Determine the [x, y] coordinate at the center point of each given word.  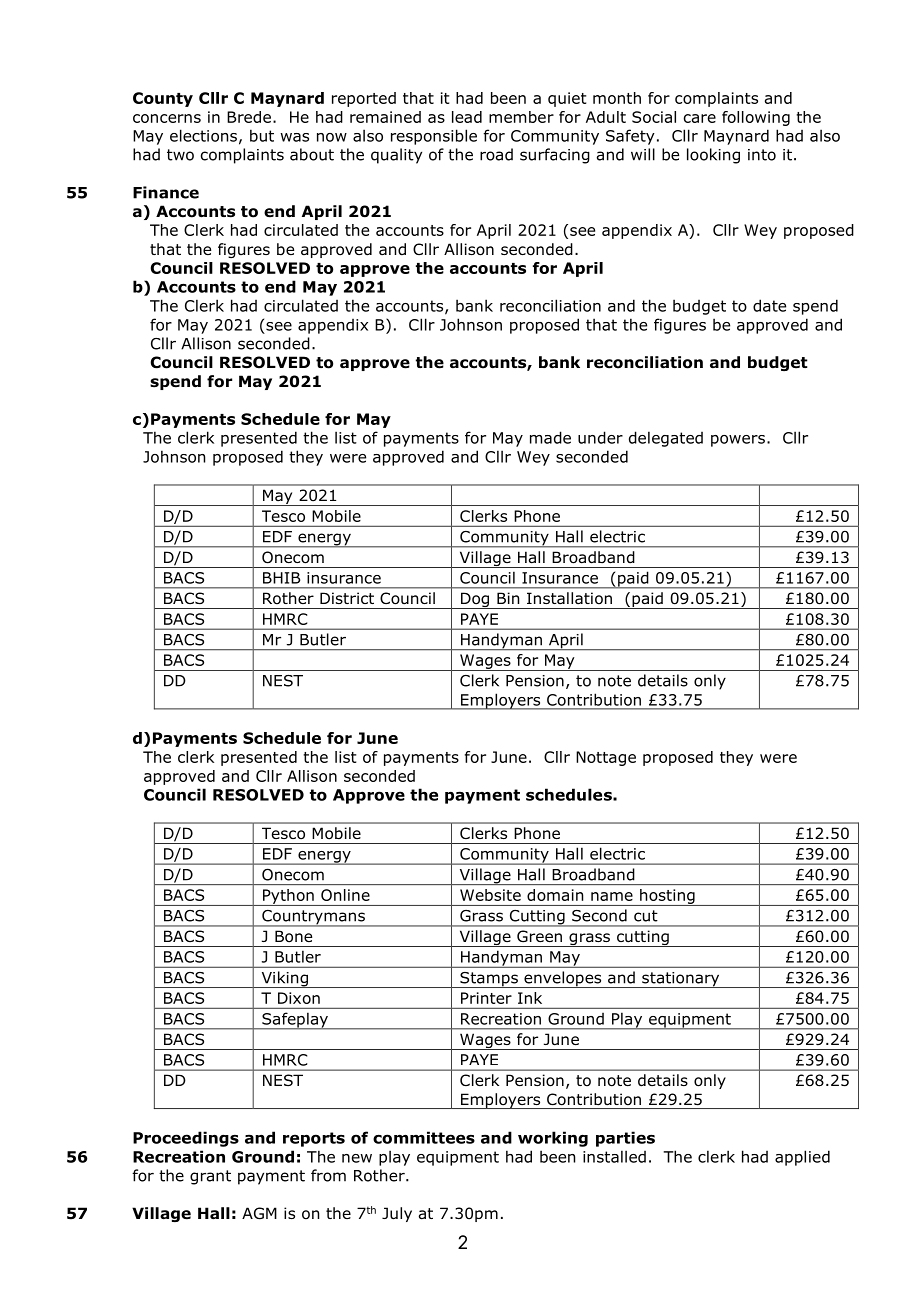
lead [467, 117]
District [347, 598]
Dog [475, 600]
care [700, 118]
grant [210, 1177]
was [294, 137]
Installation [569, 598]
